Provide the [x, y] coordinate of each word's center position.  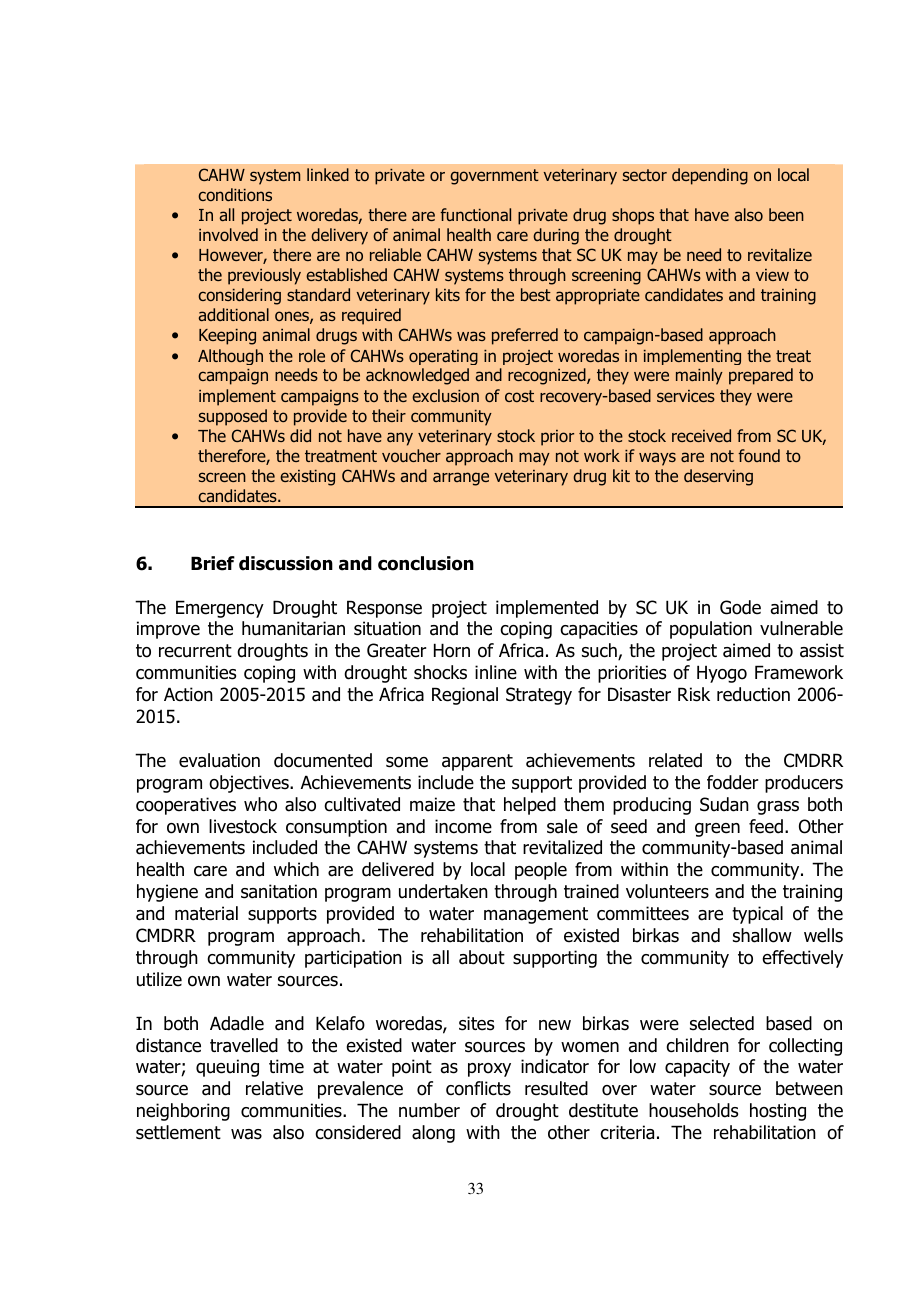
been [786, 214]
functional [475, 214]
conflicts [478, 1088]
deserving [718, 477]
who [260, 804]
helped [530, 806]
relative [274, 1088]
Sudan [724, 804]
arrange [461, 479]
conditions [235, 194]
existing [307, 478]
